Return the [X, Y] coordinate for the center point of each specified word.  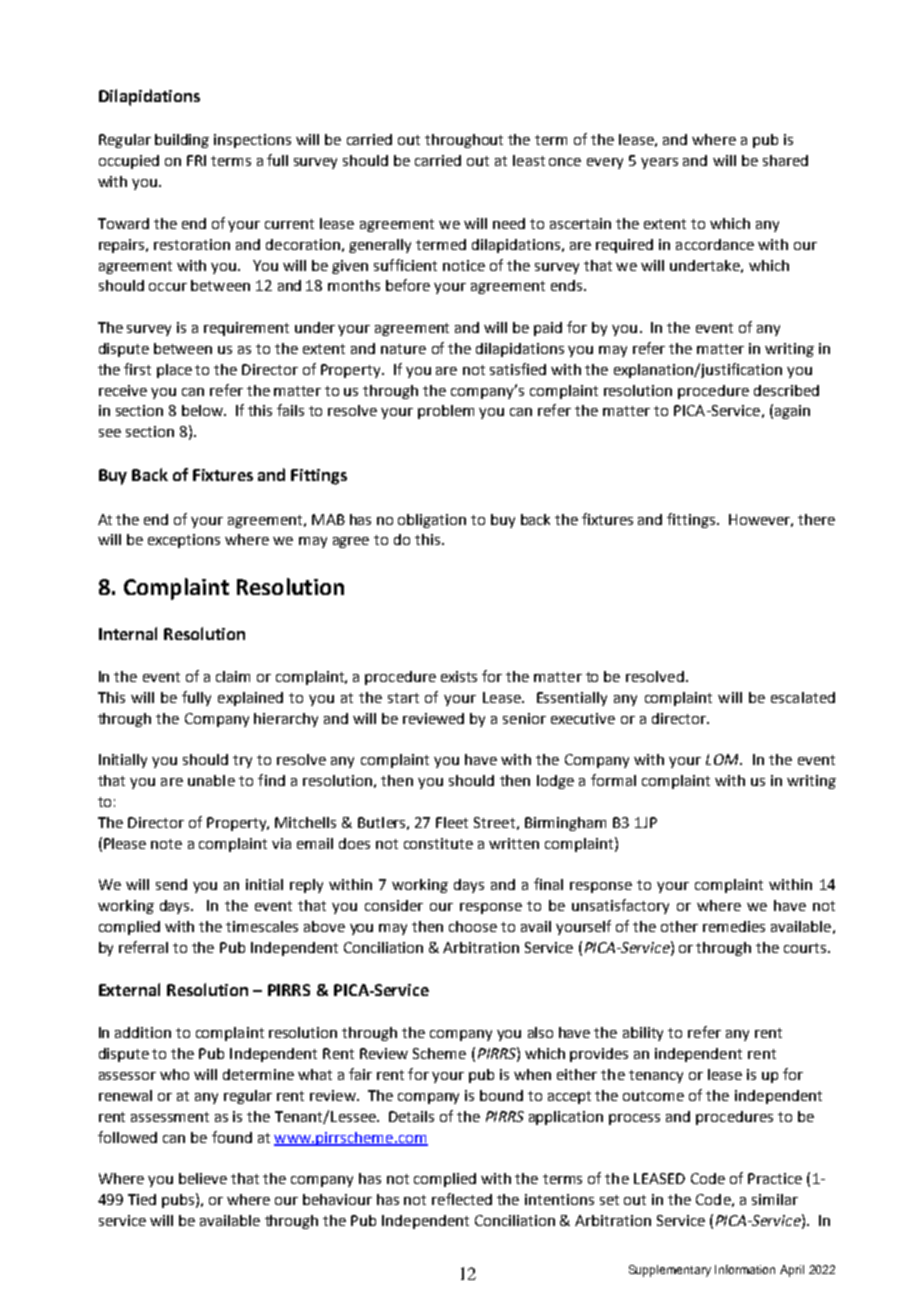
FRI [196, 160]
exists [459, 676]
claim [233, 676]
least [529, 160]
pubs [178, 1201]
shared [785, 160]
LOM [723, 759]
